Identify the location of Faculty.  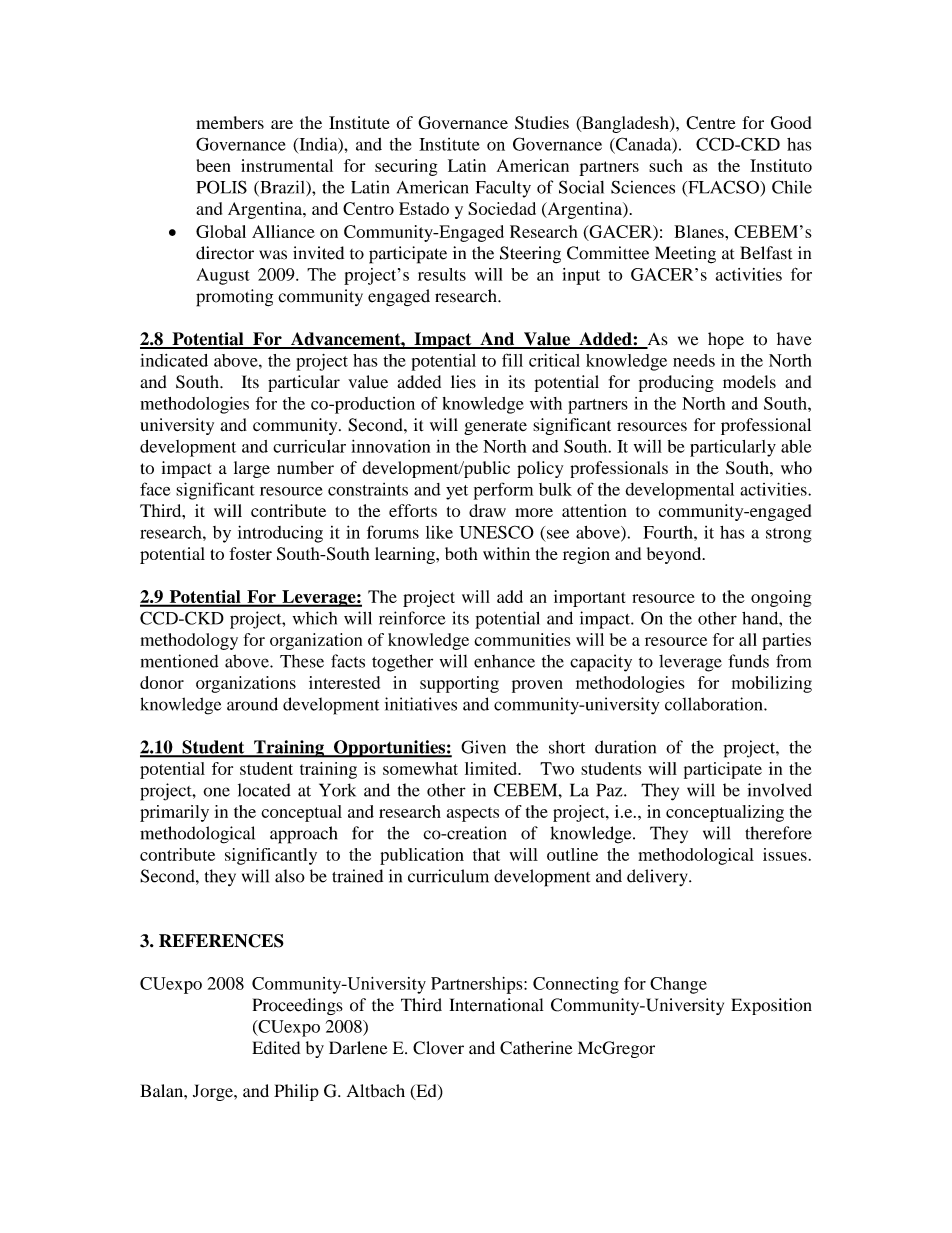
(503, 189).
